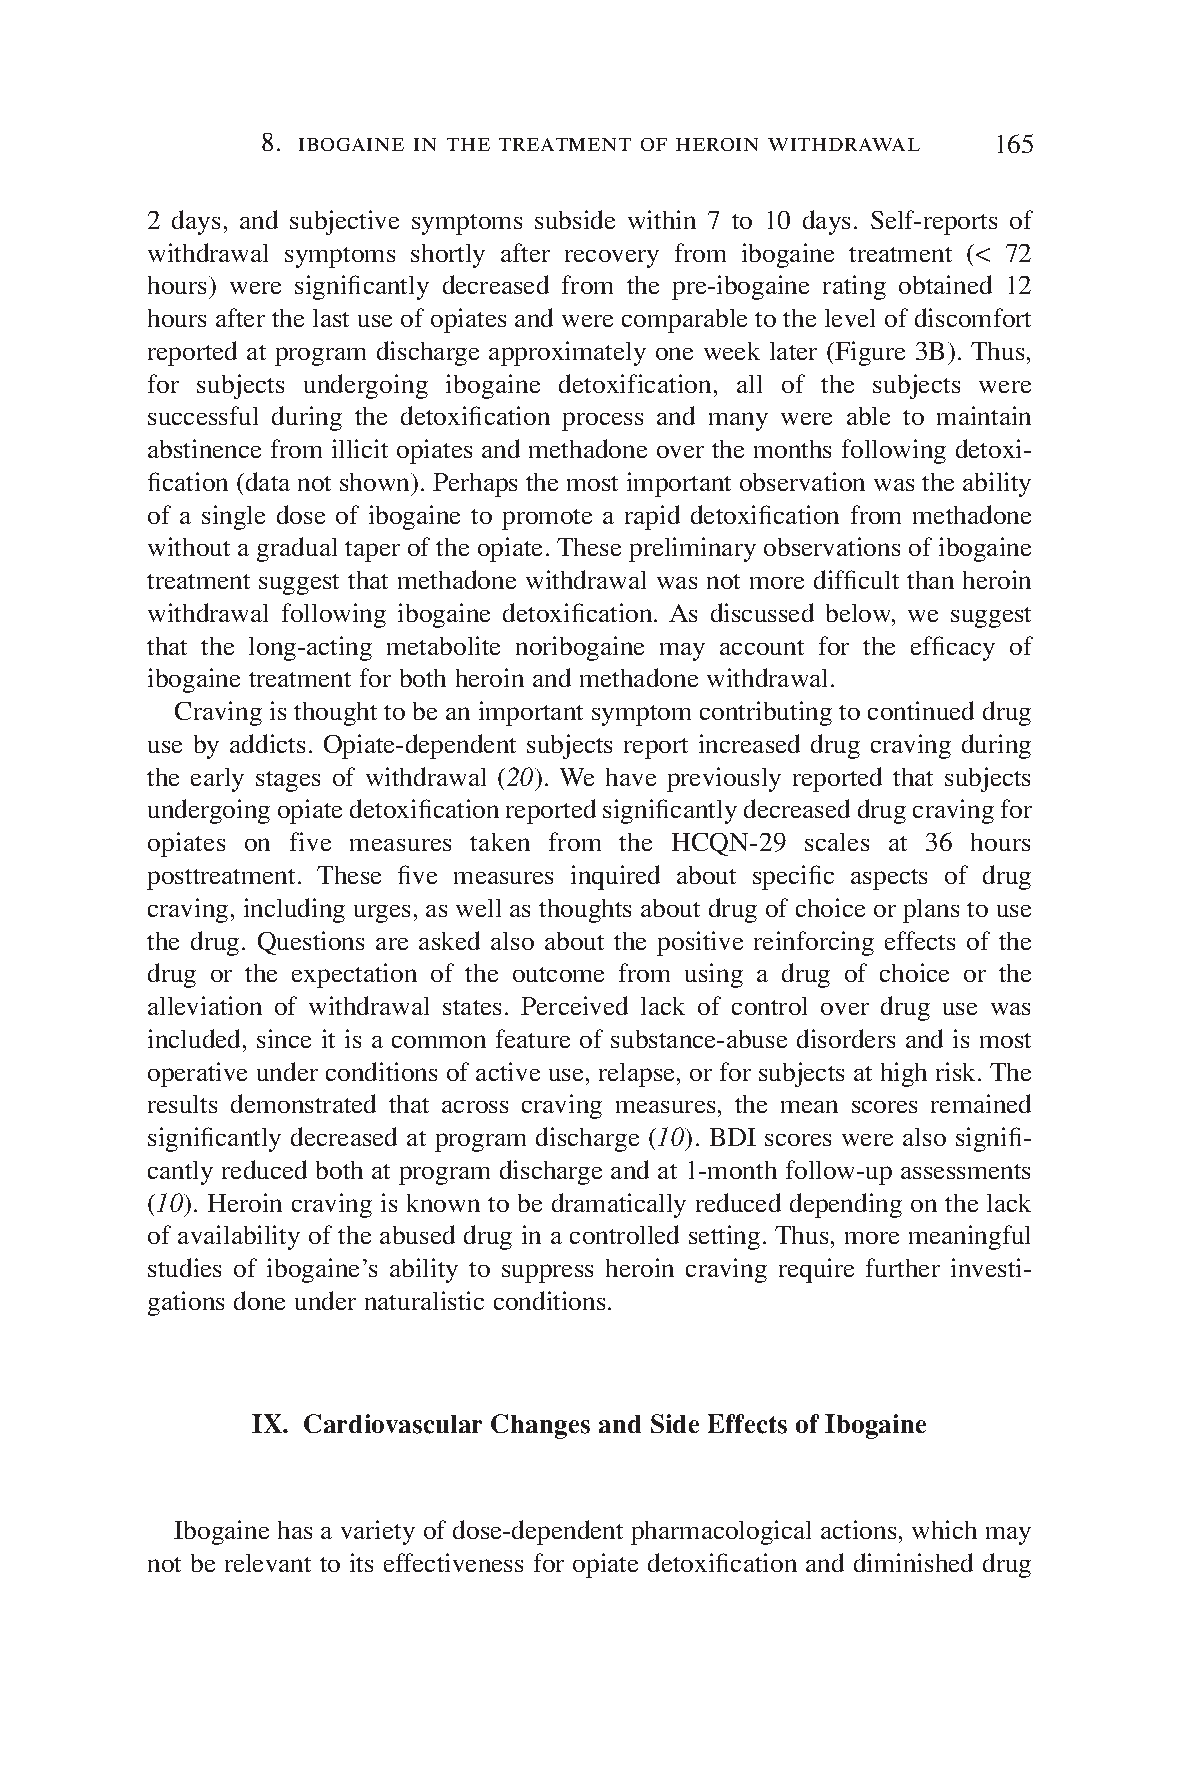 The image size is (1180, 1769). I want to click on rating, so click(854, 287).
